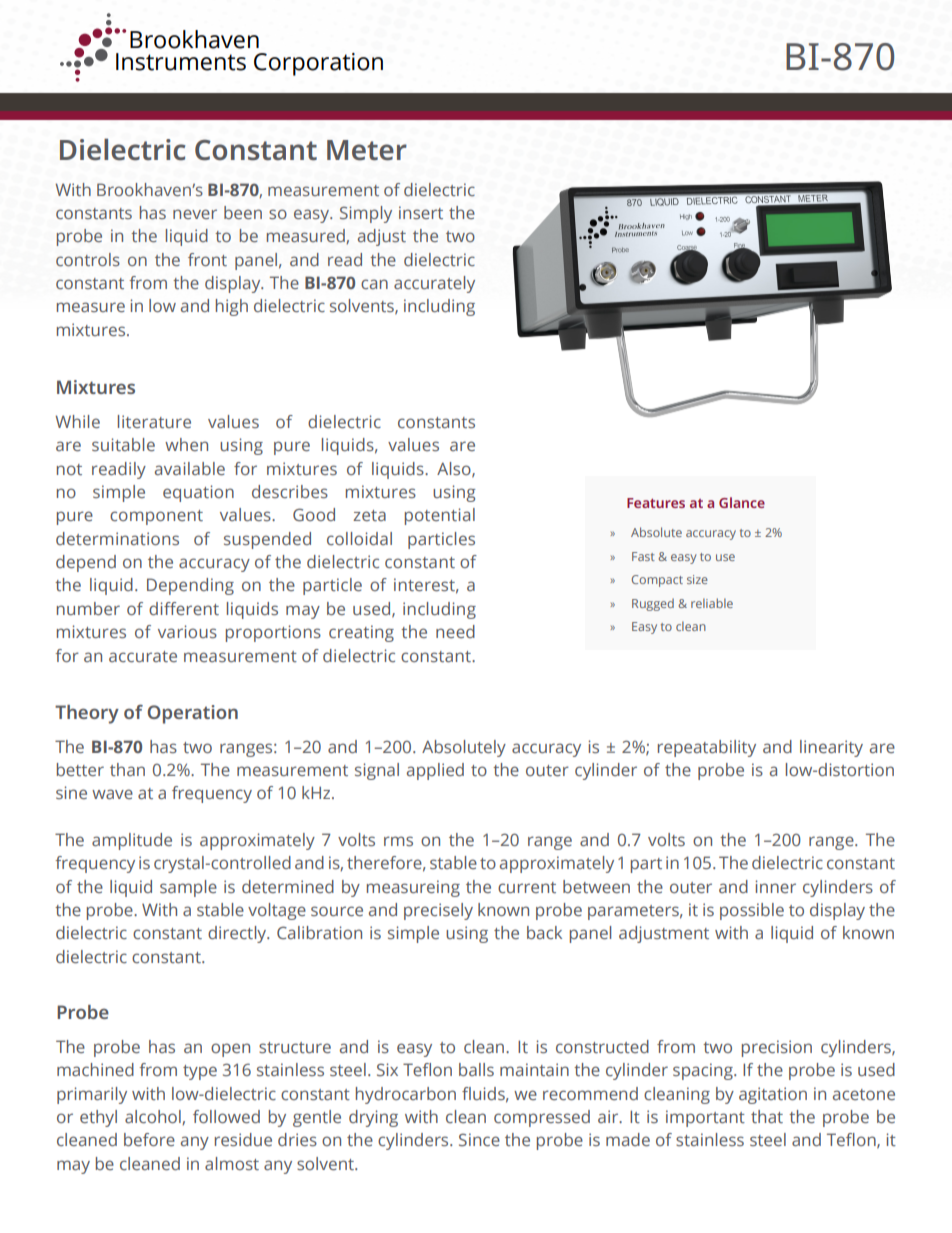 This page has height=1233, width=952. I want to click on when, so click(186, 444).
